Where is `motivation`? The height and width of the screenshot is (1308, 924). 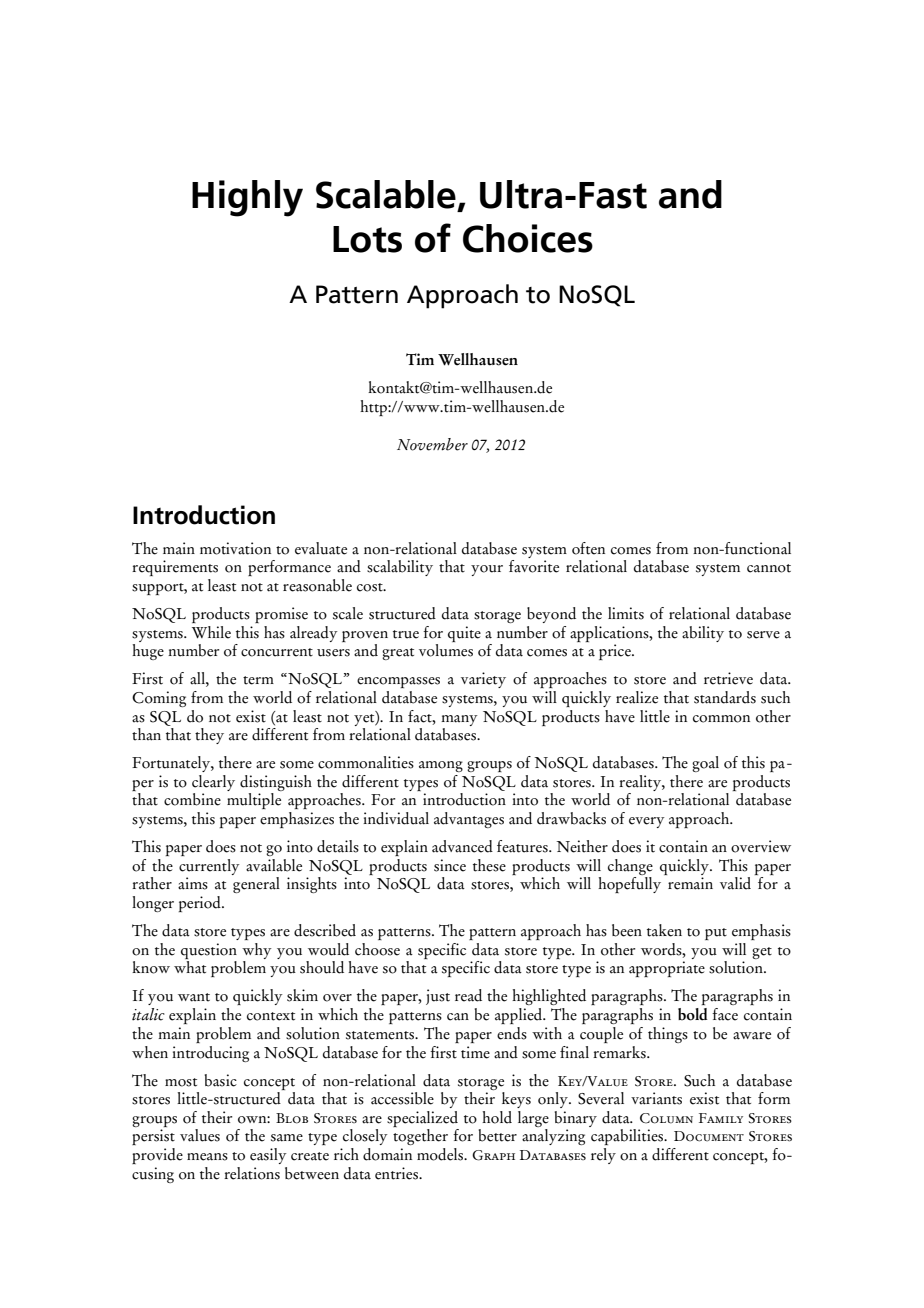 motivation is located at coordinates (235, 548).
